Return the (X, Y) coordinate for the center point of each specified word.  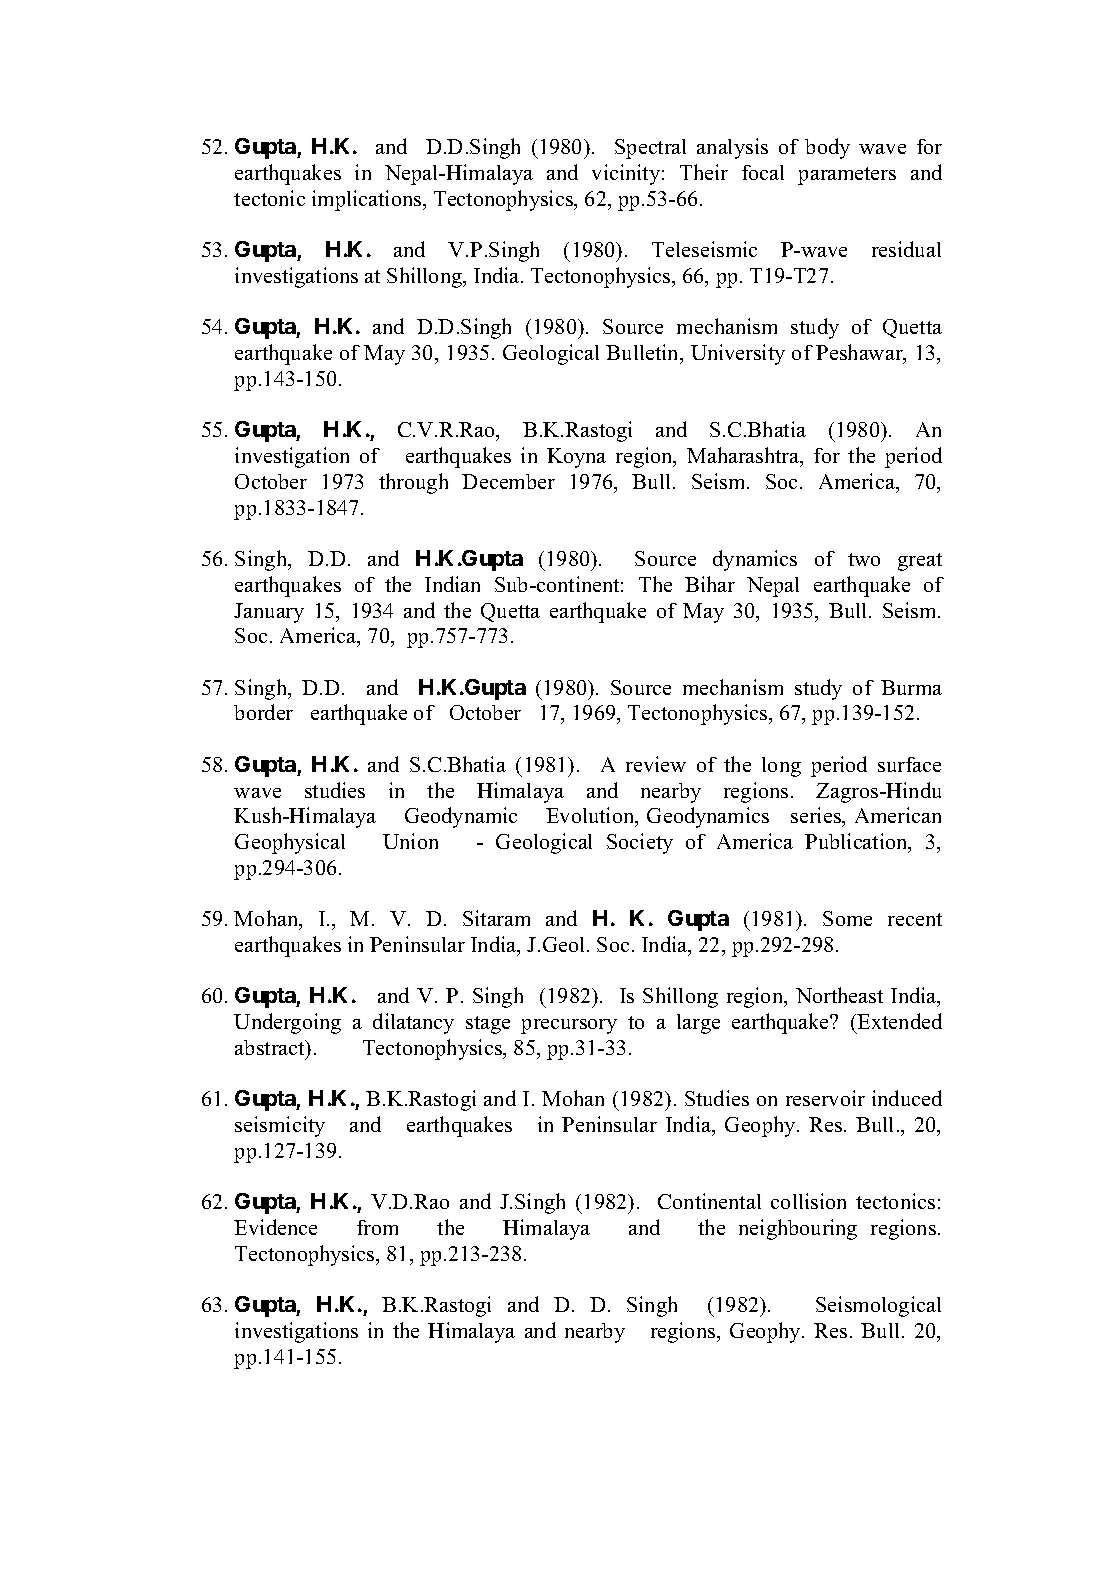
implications (368, 200)
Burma (911, 687)
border (263, 712)
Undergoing (287, 1023)
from (377, 1227)
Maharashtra (744, 456)
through (413, 483)
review (656, 764)
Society (640, 843)
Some (847, 918)
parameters (847, 176)
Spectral (650, 149)
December (508, 481)
